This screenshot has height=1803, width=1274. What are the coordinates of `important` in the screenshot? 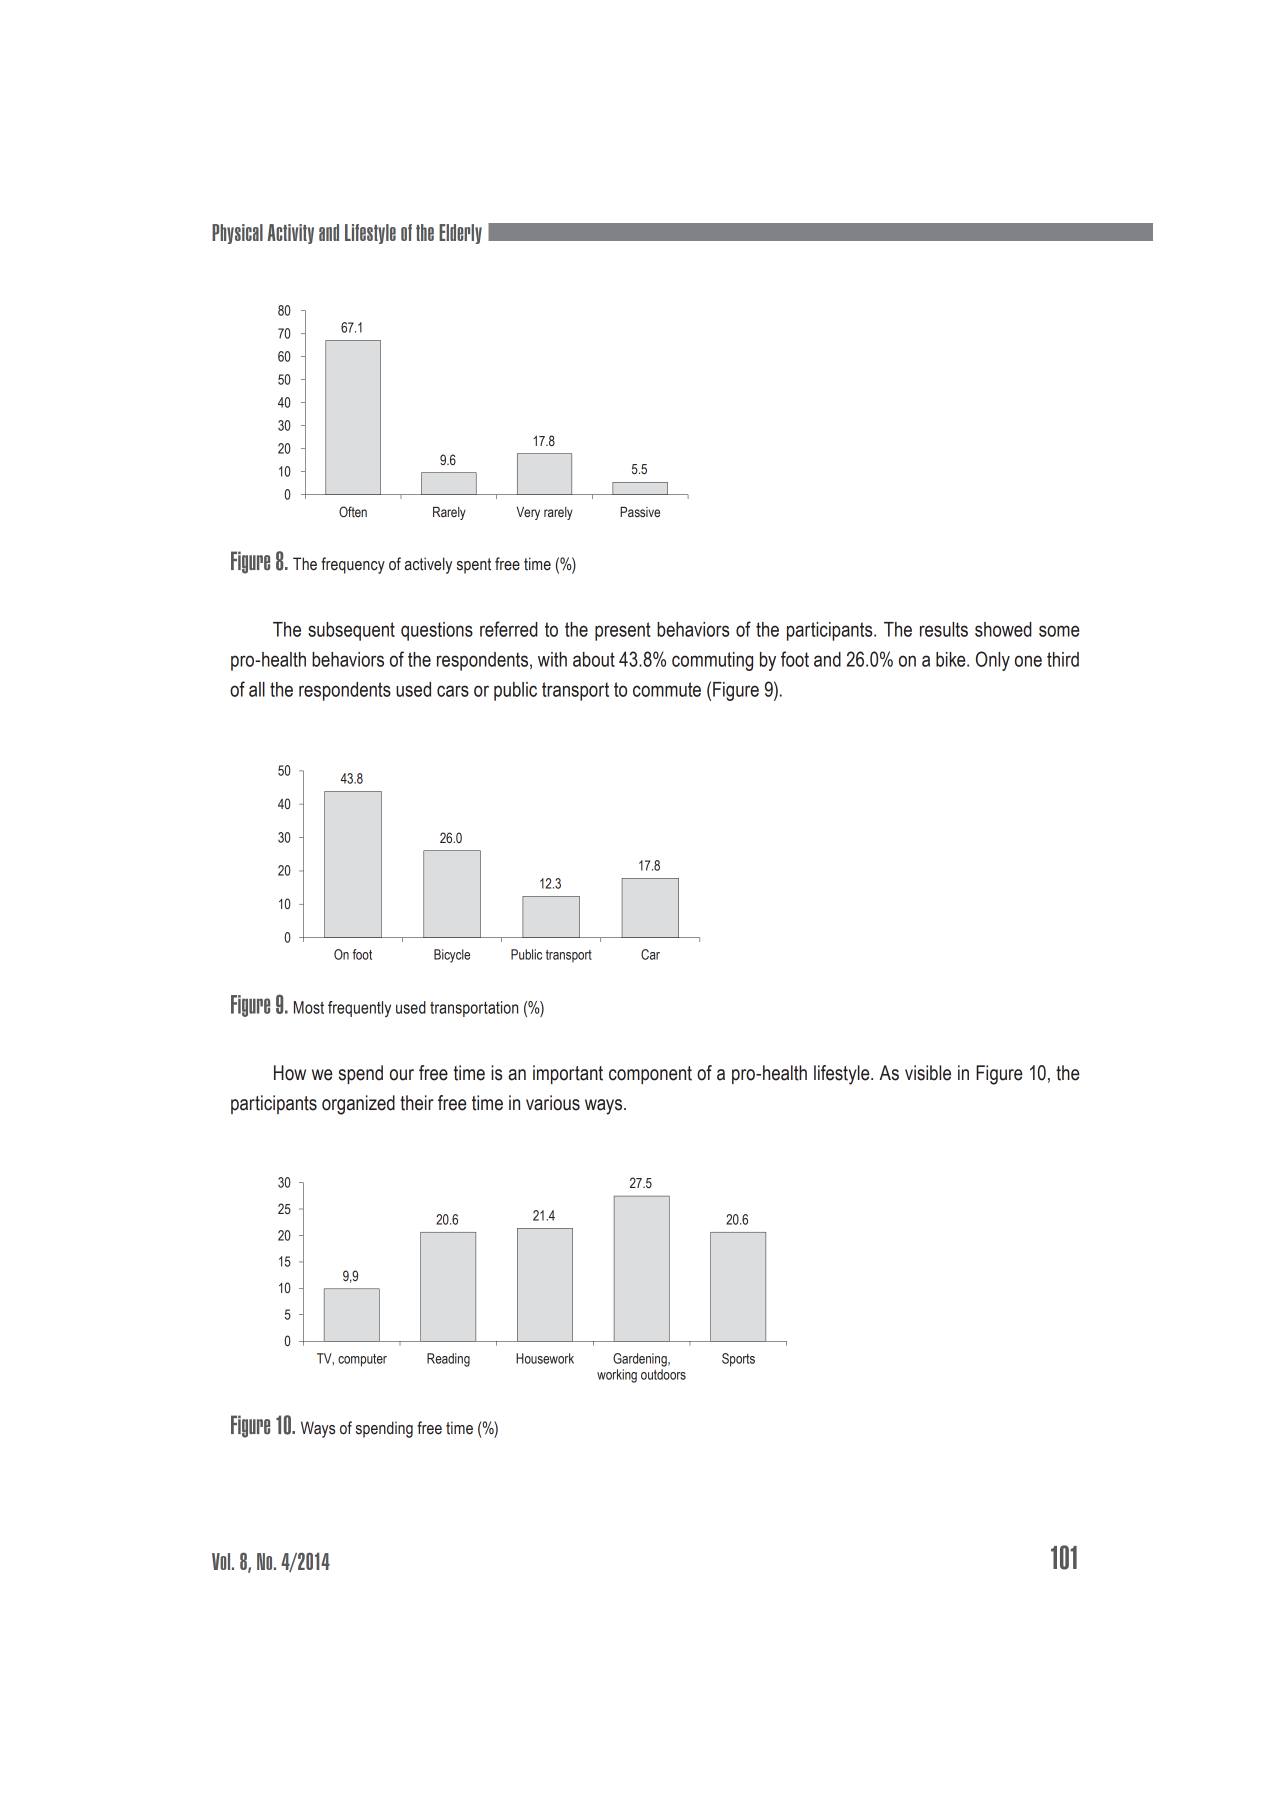 It's located at (568, 1074).
